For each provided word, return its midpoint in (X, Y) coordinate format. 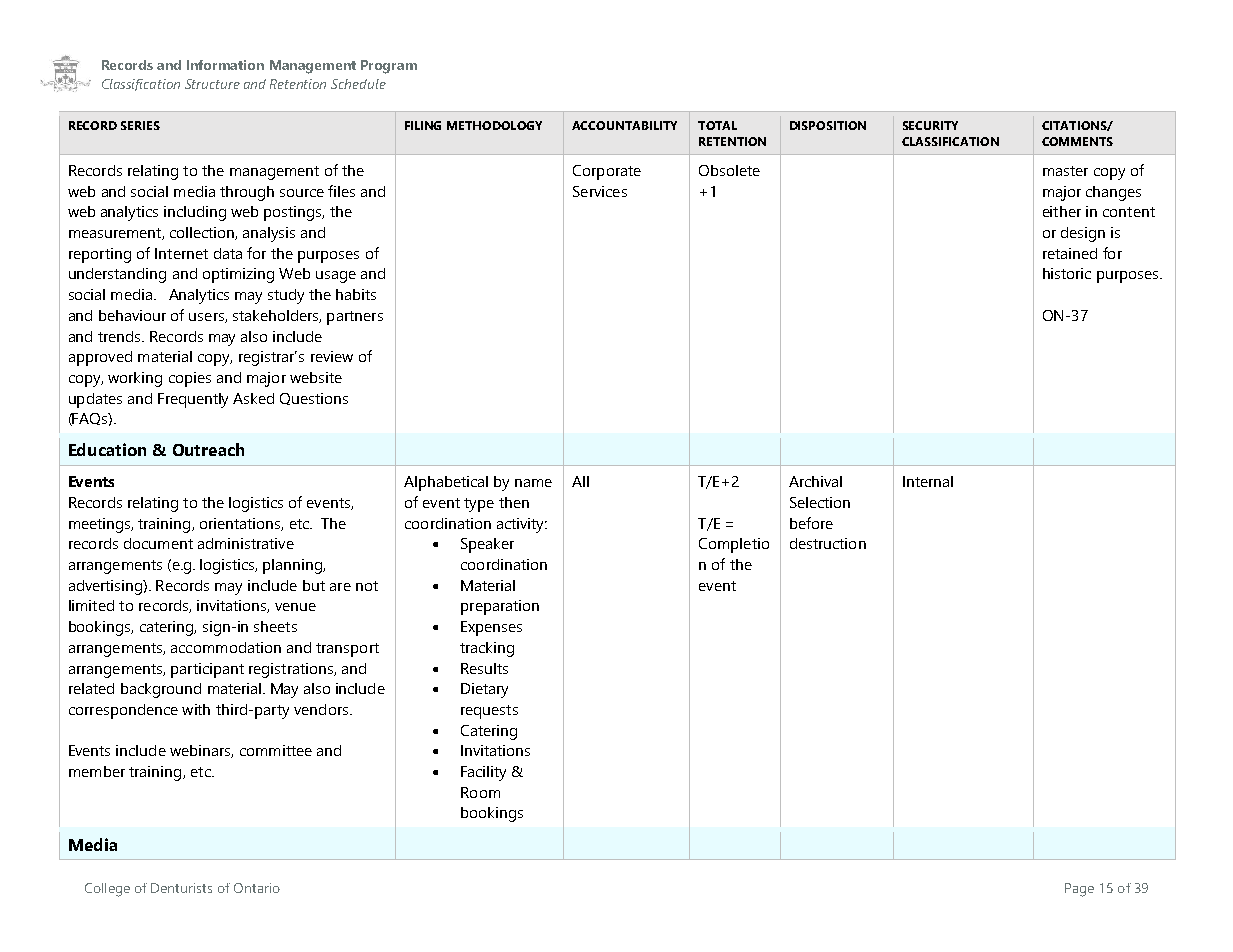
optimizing (238, 275)
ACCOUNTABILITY (624, 125)
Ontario (257, 888)
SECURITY (930, 125)
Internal (928, 481)
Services (600, 191)
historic (1067, 273)
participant (207, 670)
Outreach (208, 449)
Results (484, 668)
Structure (212, 84)
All (580, 481)
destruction (828, 543)
